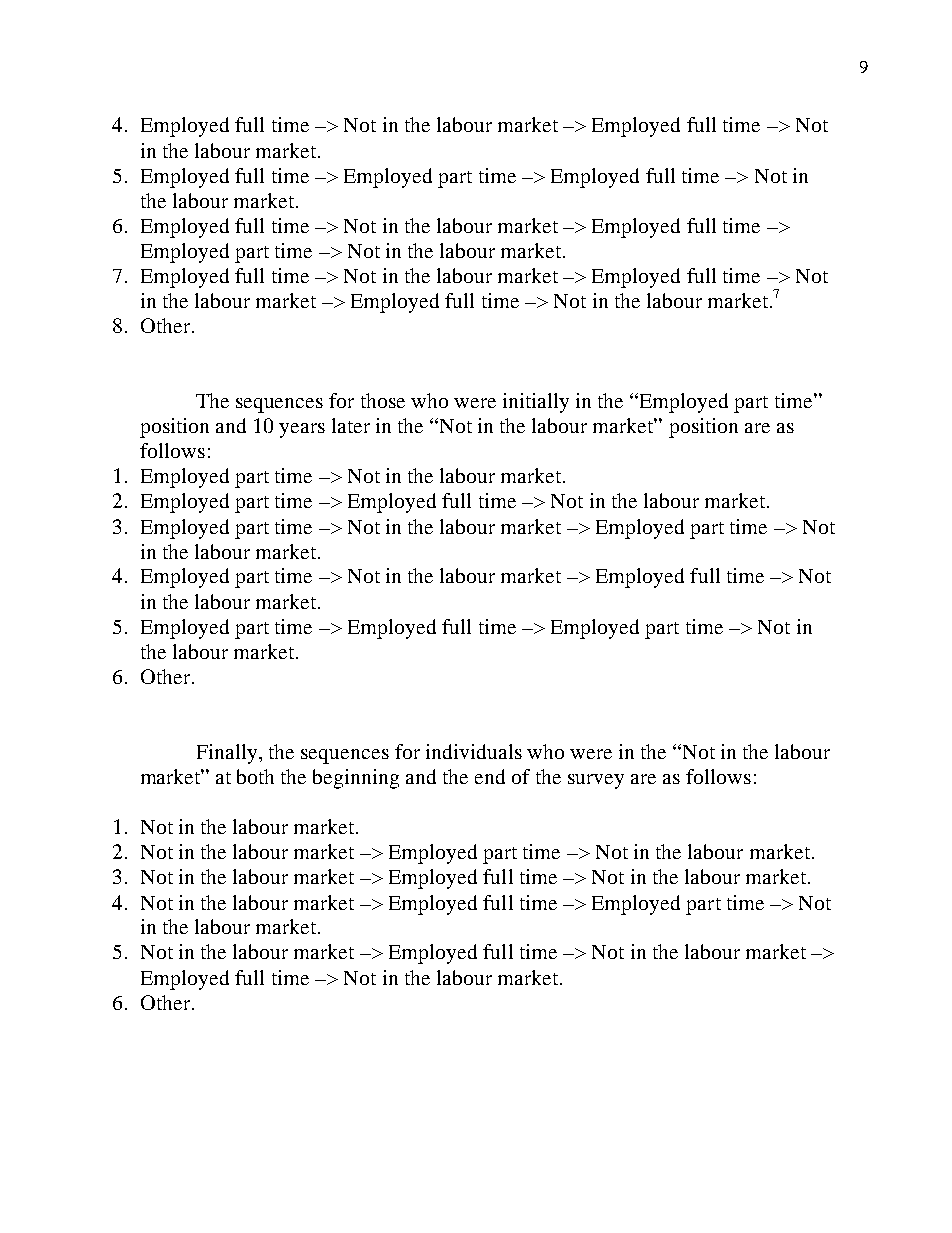 This screenshot has width=952, height=1233. I want to click on later, so click(351, 425).
